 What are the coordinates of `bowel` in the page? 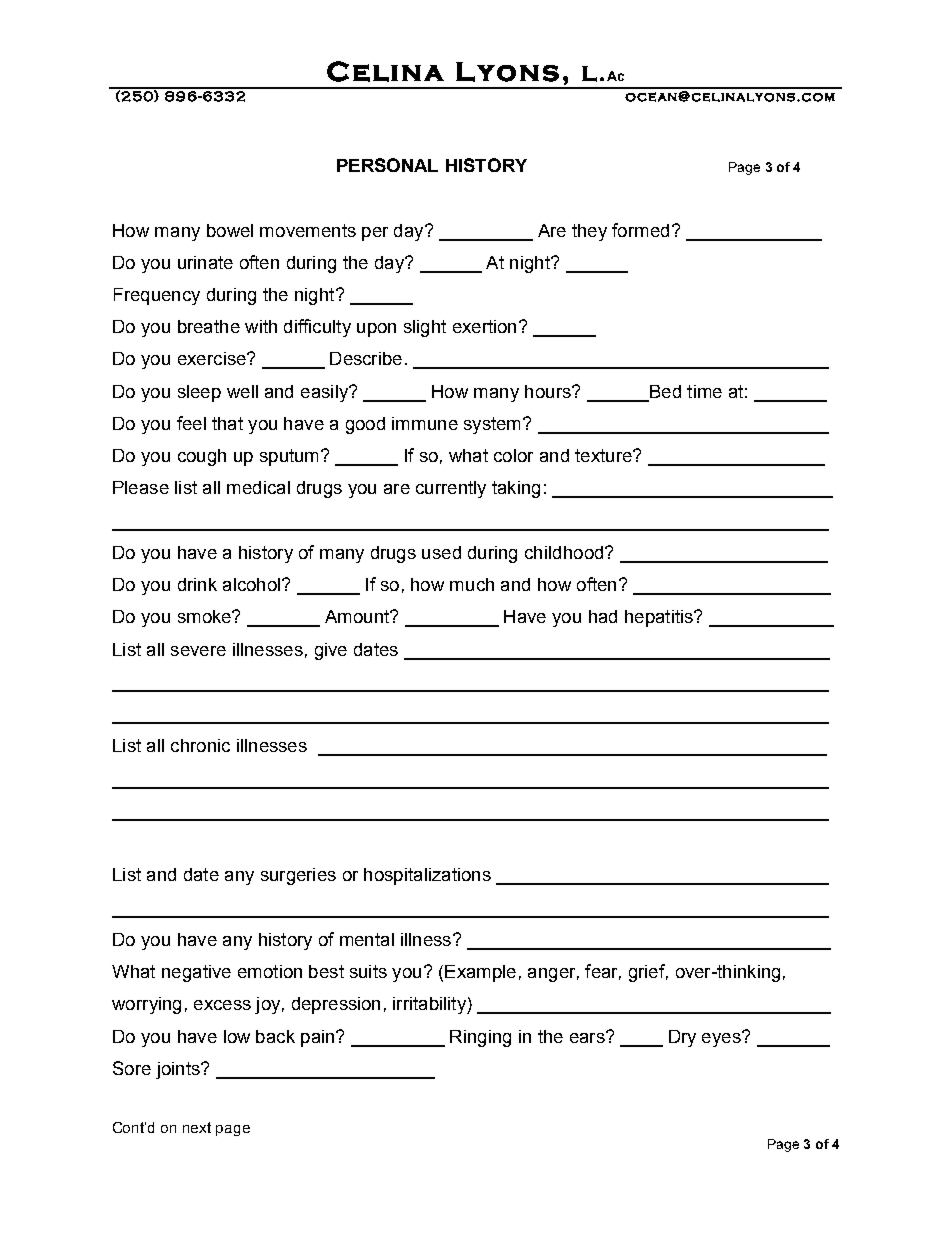 It's located at (230, 230).
